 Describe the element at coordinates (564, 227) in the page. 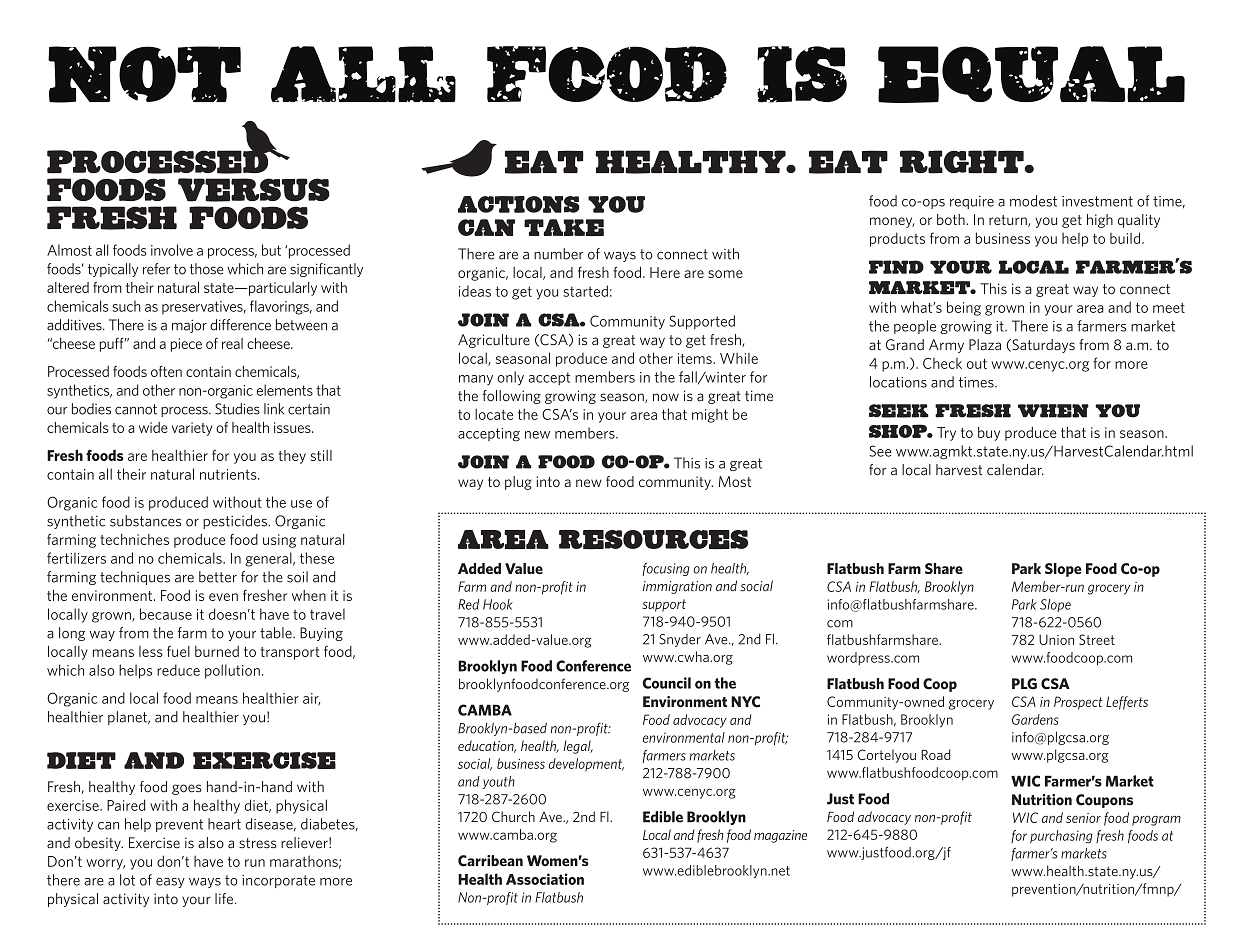

I see `take` at that location.
